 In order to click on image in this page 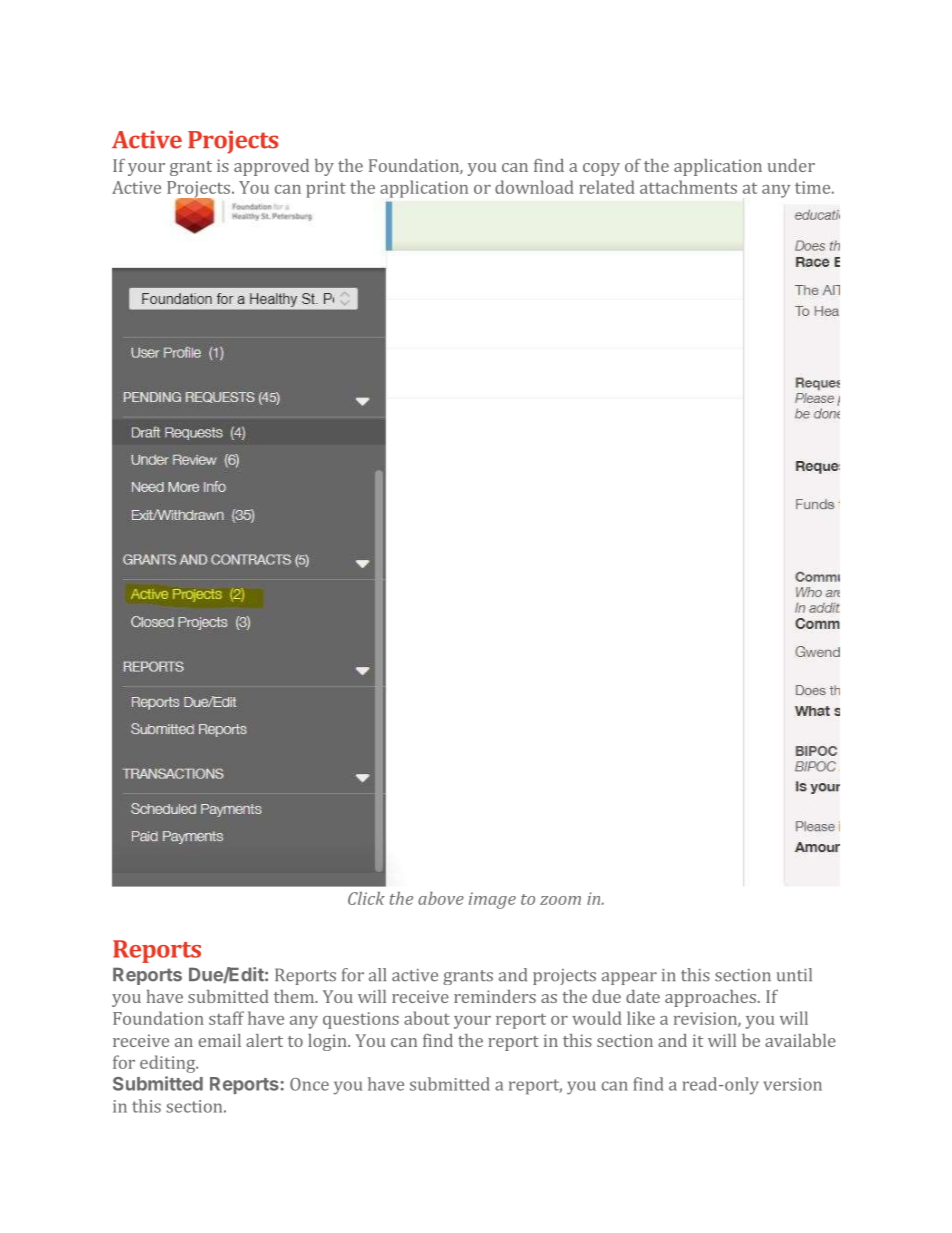, I will do `click(492, 900)`.
